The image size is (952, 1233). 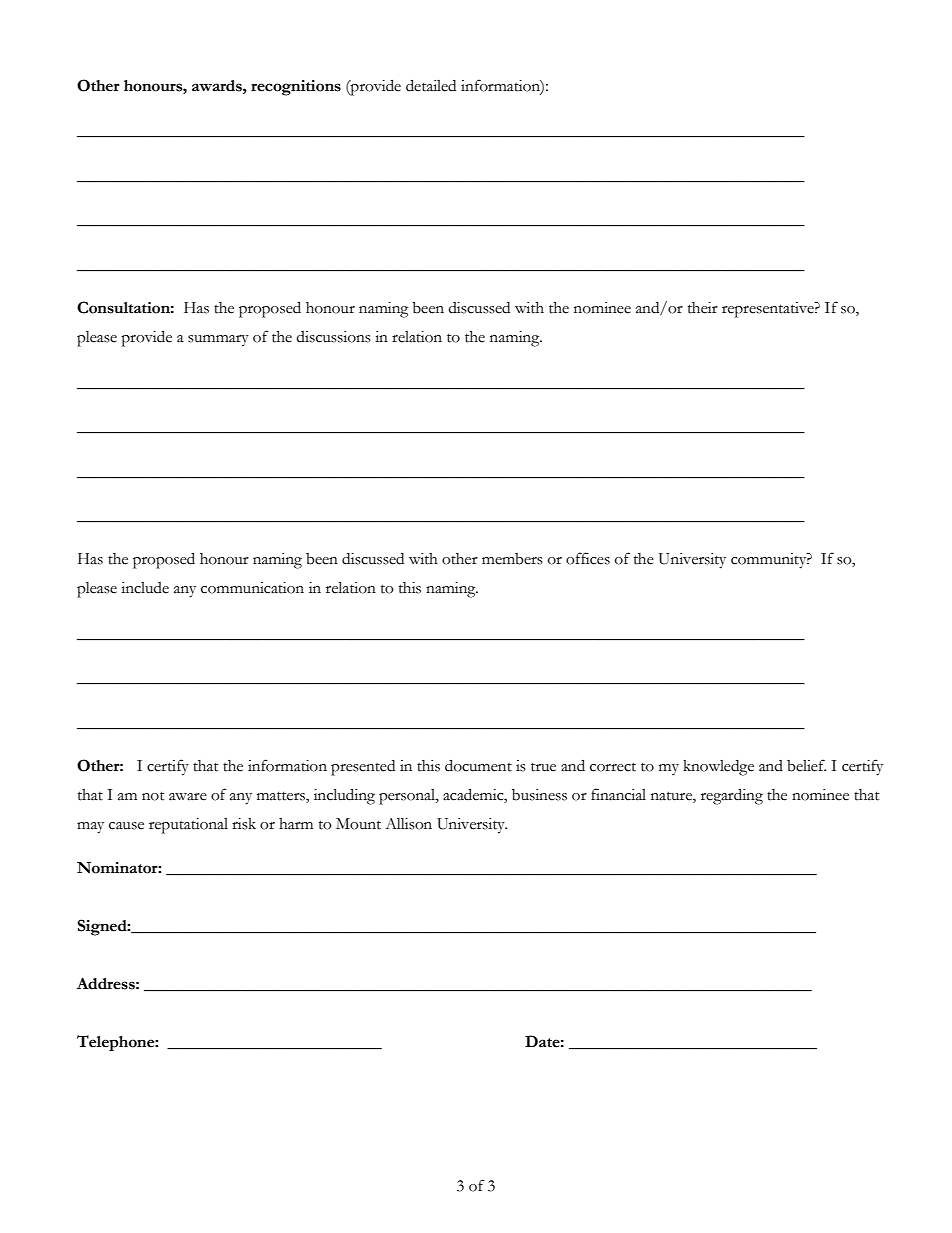 What do you see at coordinates (252, 588) in the screenshot?
I see `communication` at bounding box center [252, 588].
